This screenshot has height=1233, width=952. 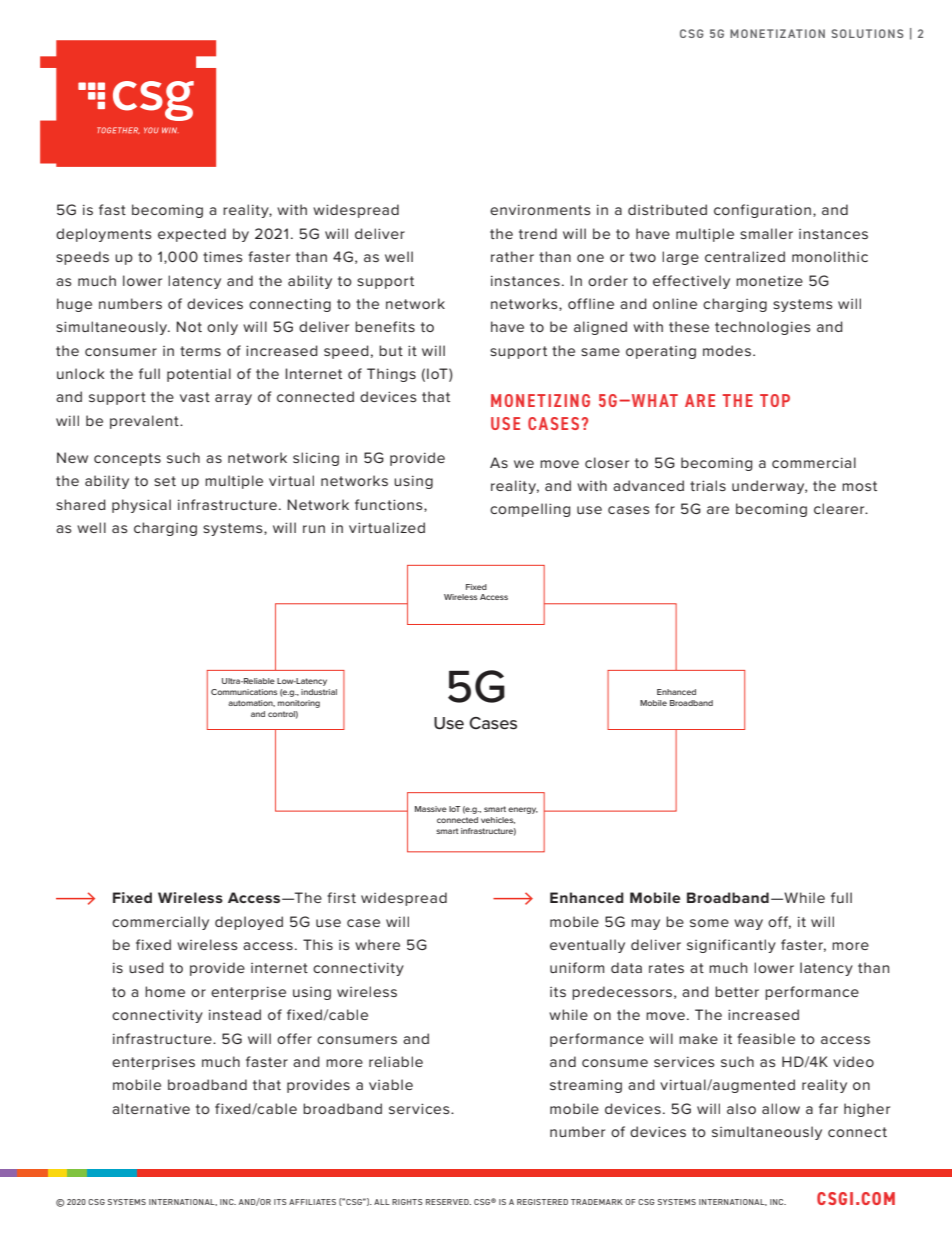 What do you see at coordinates (523, 810) in the screenshot?
I see `energy` at bounding box center [523, 810].
